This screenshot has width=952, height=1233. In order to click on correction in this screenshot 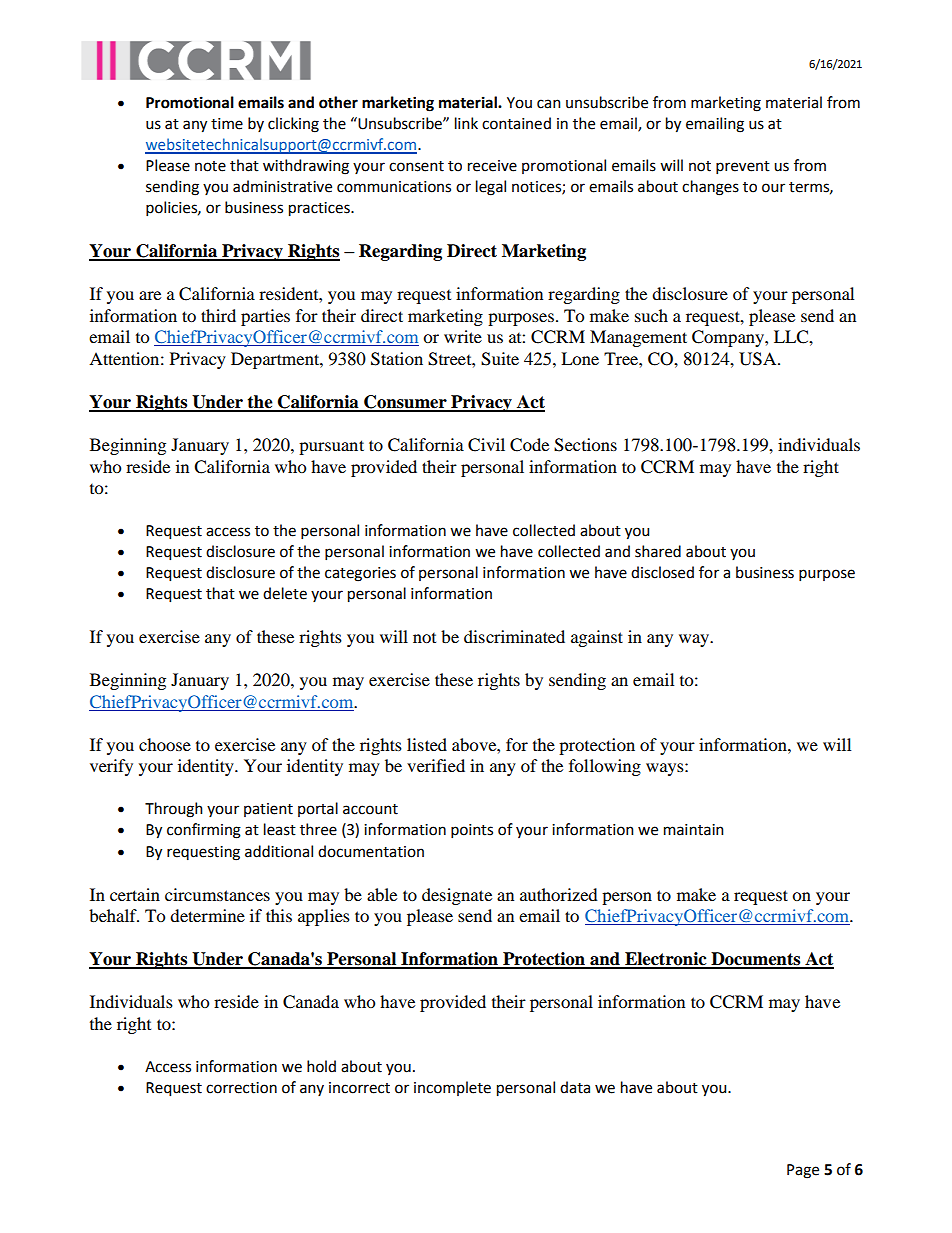, I will do `click(241, 1088)`.
